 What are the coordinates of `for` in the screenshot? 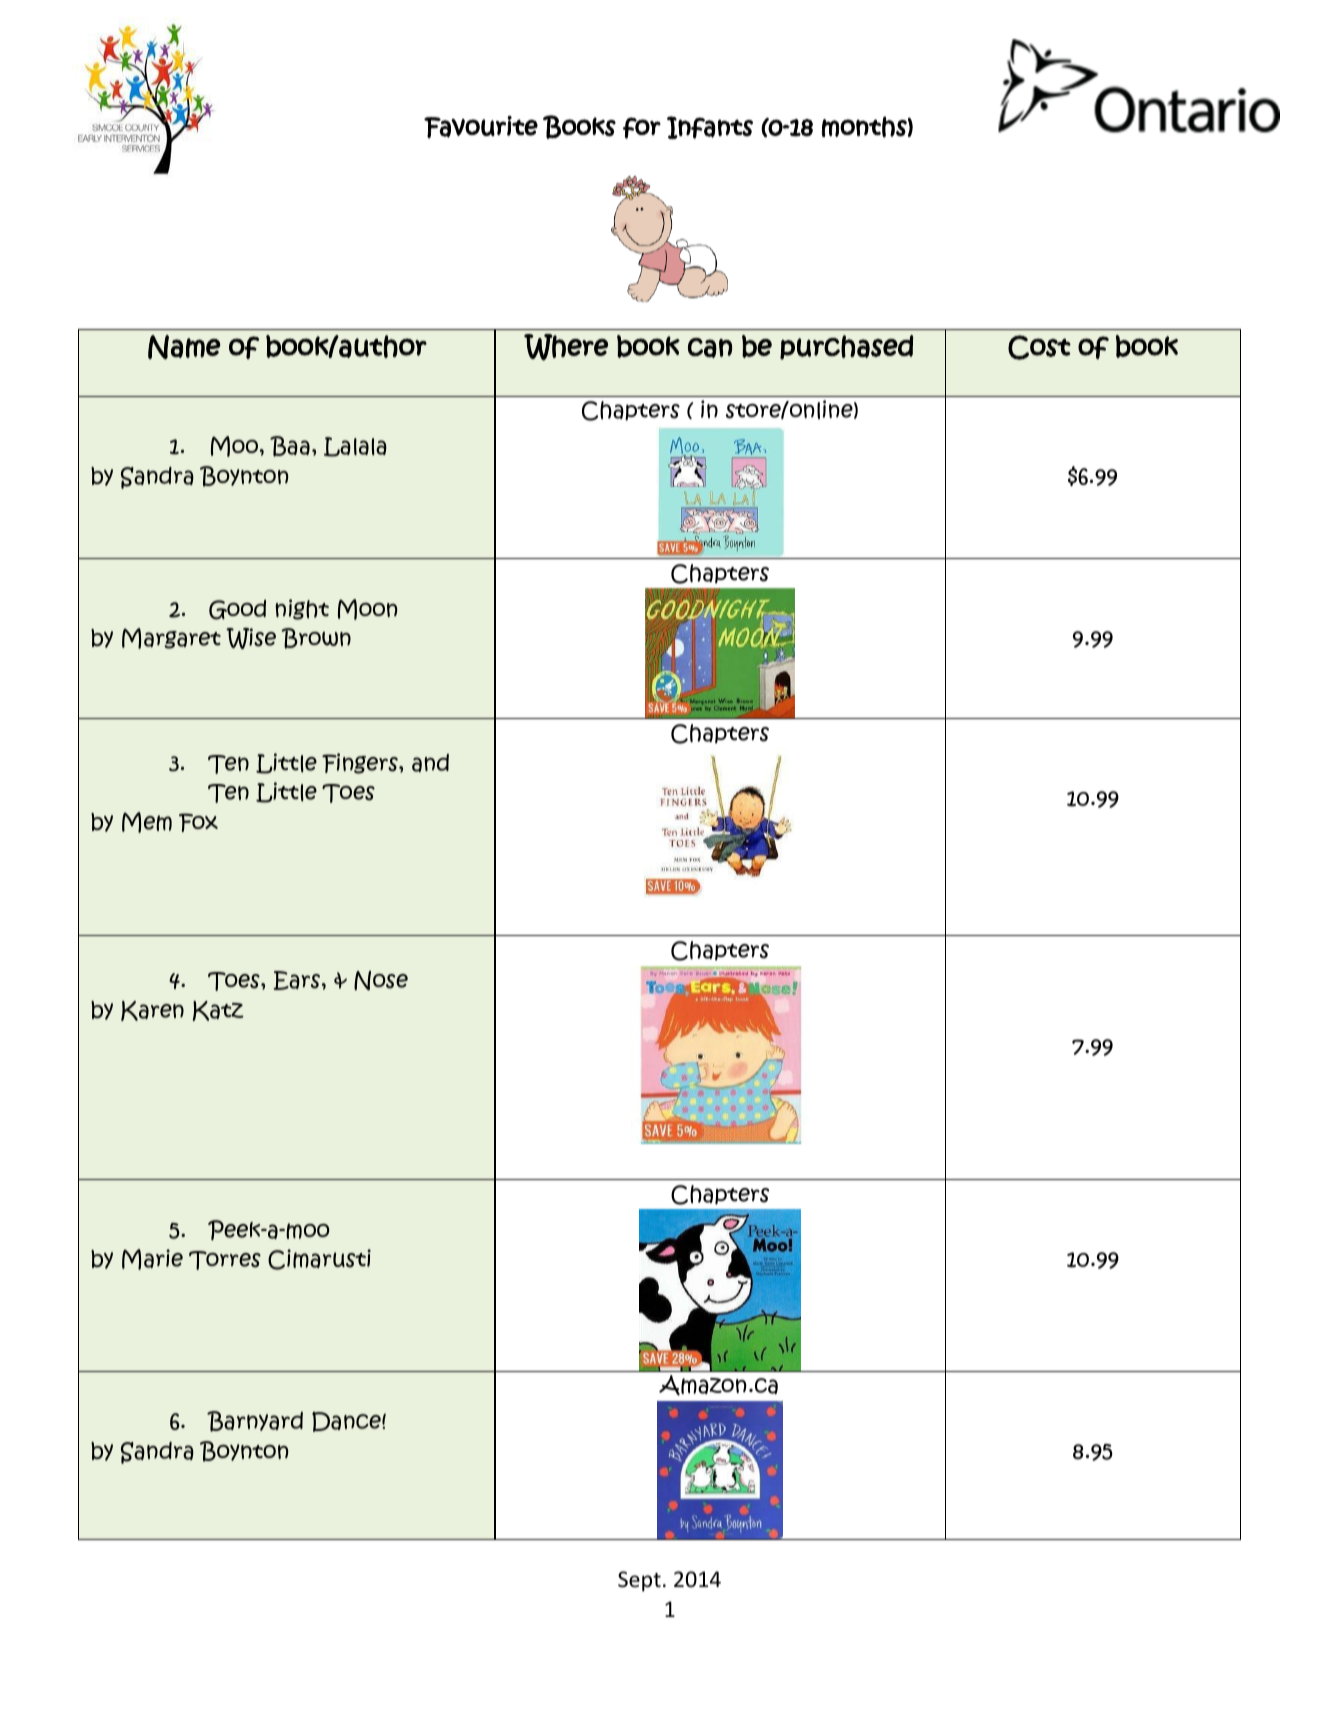 It's located at (642, 128).
